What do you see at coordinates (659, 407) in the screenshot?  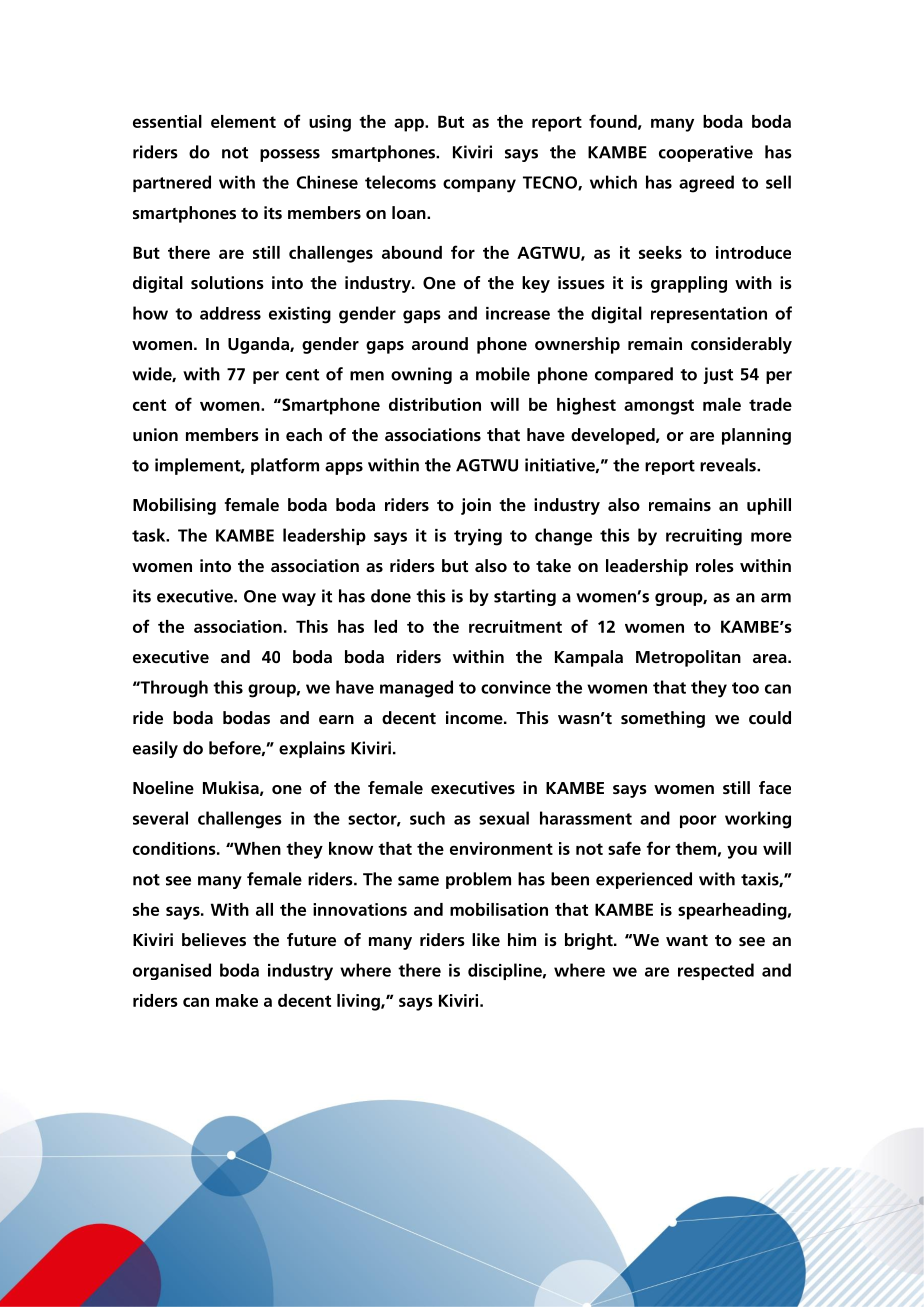 I see `amongst` at bounding box center [659, 407].
